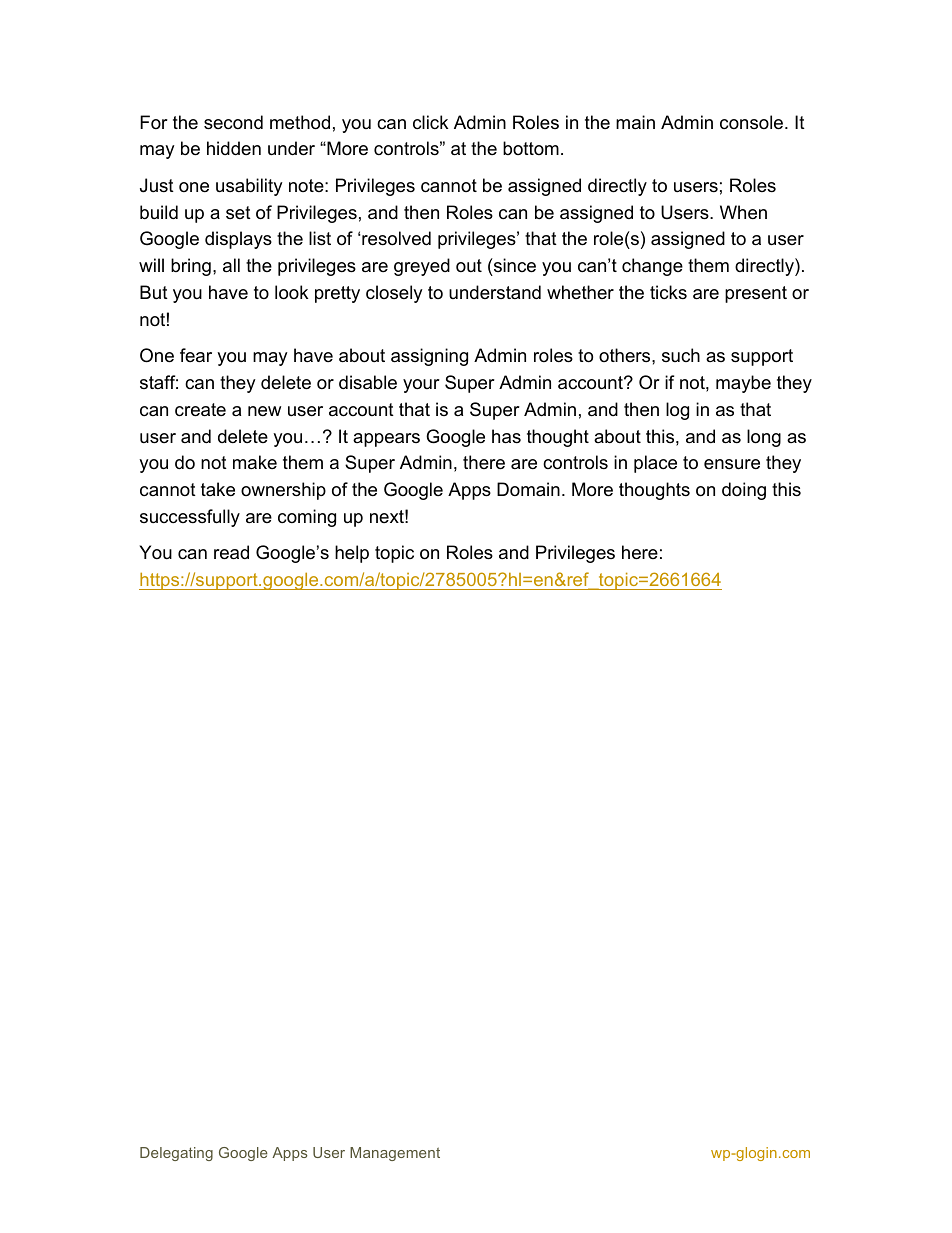 This screenshot has width=952, height=1233. I want to click on help, so click(352, 554).
